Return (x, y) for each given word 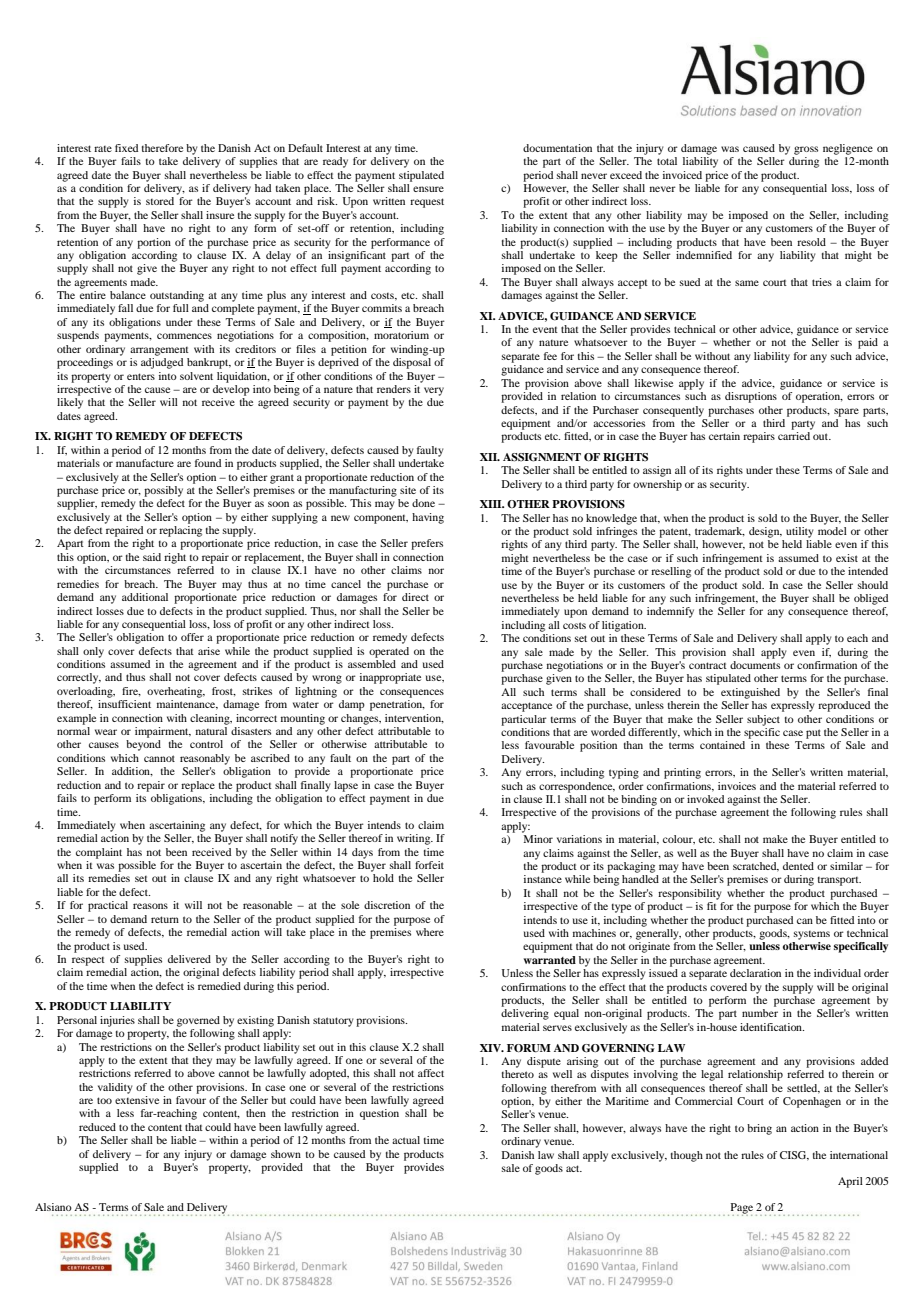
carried (794, 436)
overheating (176, 692)
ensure (428, 189)
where (430, 932)
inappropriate (390, 678)
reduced (97, 1127)
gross (806, 150)
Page (740, 1209)
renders (394, 389)
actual (406, 1140)
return (165, 919)
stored (160, 201)
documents (755, 665)
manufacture (145, 463)
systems (812, 935)
